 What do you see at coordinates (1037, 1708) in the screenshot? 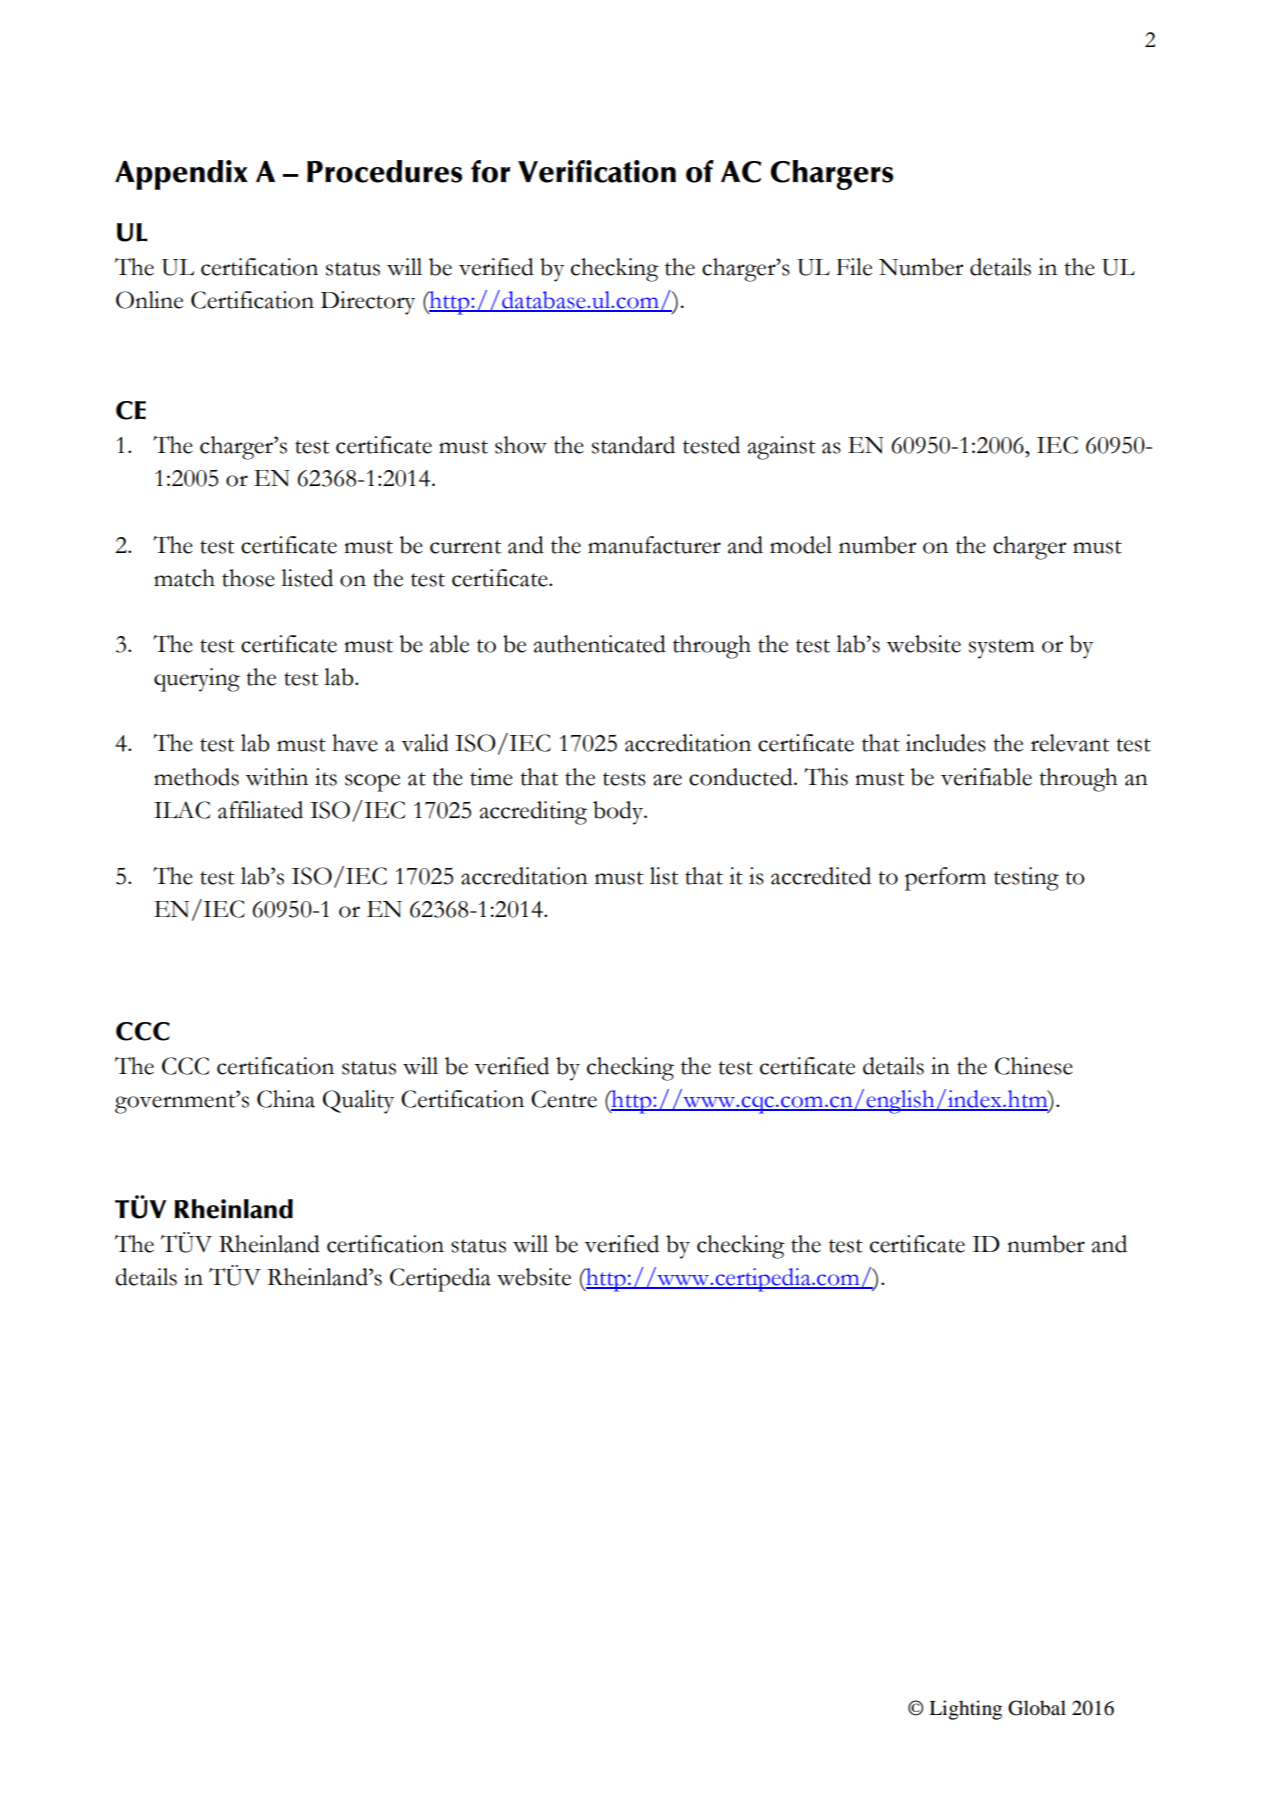
I see `Global` at bounding box center [1037, 1708].
